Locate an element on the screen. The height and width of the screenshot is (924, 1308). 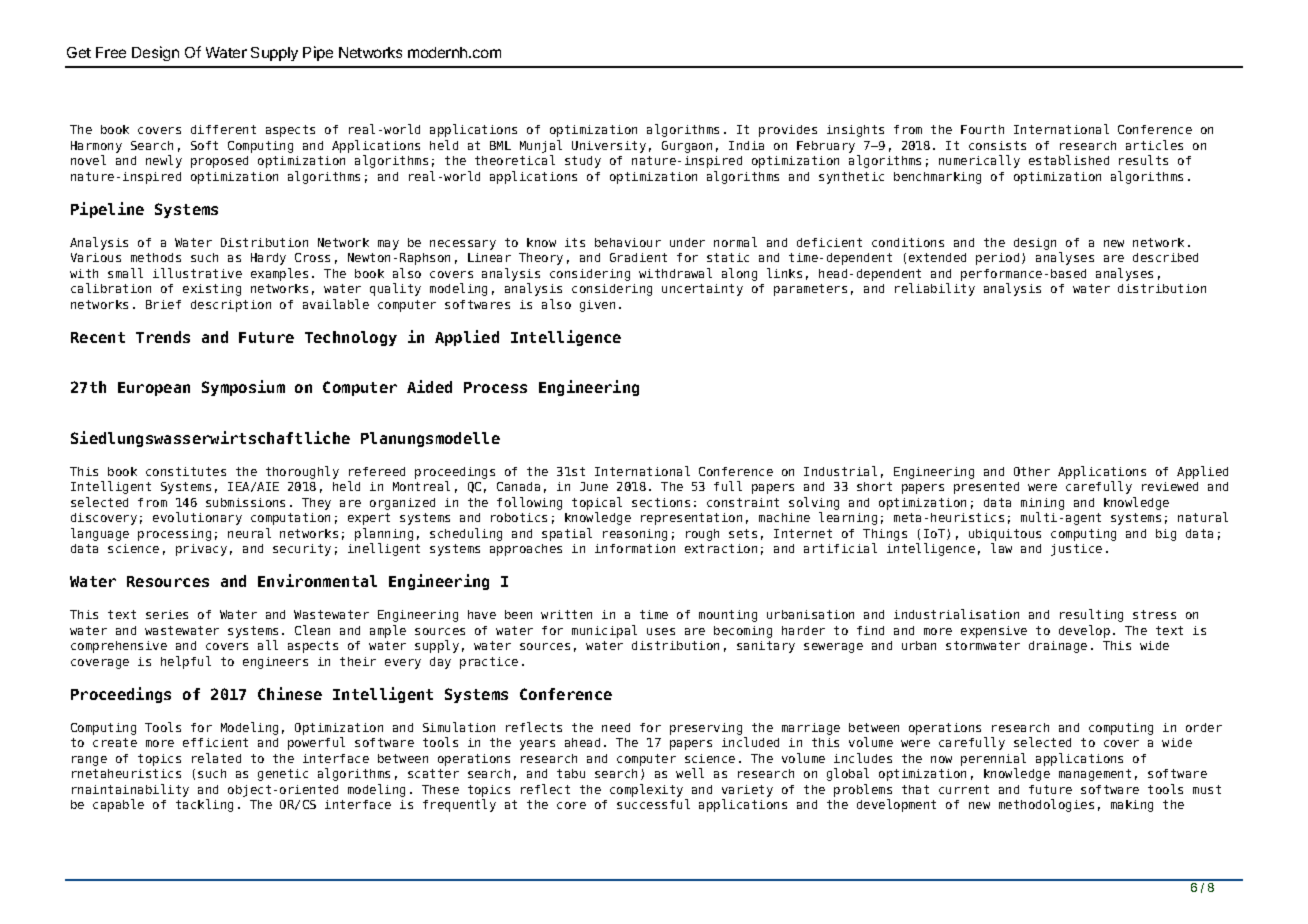
privacy is located at coordinates (201, 550).
